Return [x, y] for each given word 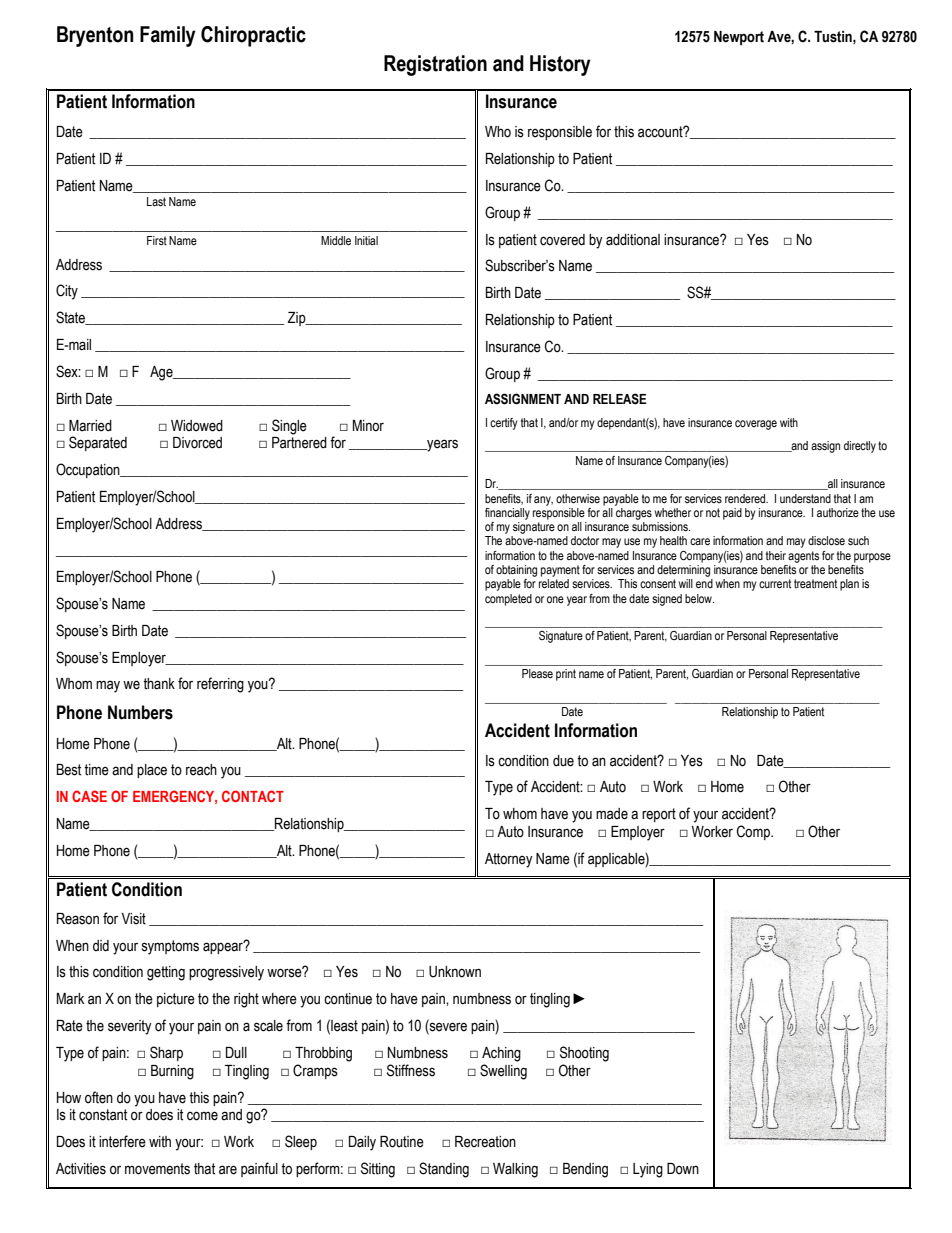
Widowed [197, 426]
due [563, 761]
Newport [739, 38]
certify [504, 424]
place [152, 771]
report [659, 815]
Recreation [485, 1142]
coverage [756, 425]
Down [683, 1169]
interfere [122, 1141]
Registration [435, 65]
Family [168, 36]
